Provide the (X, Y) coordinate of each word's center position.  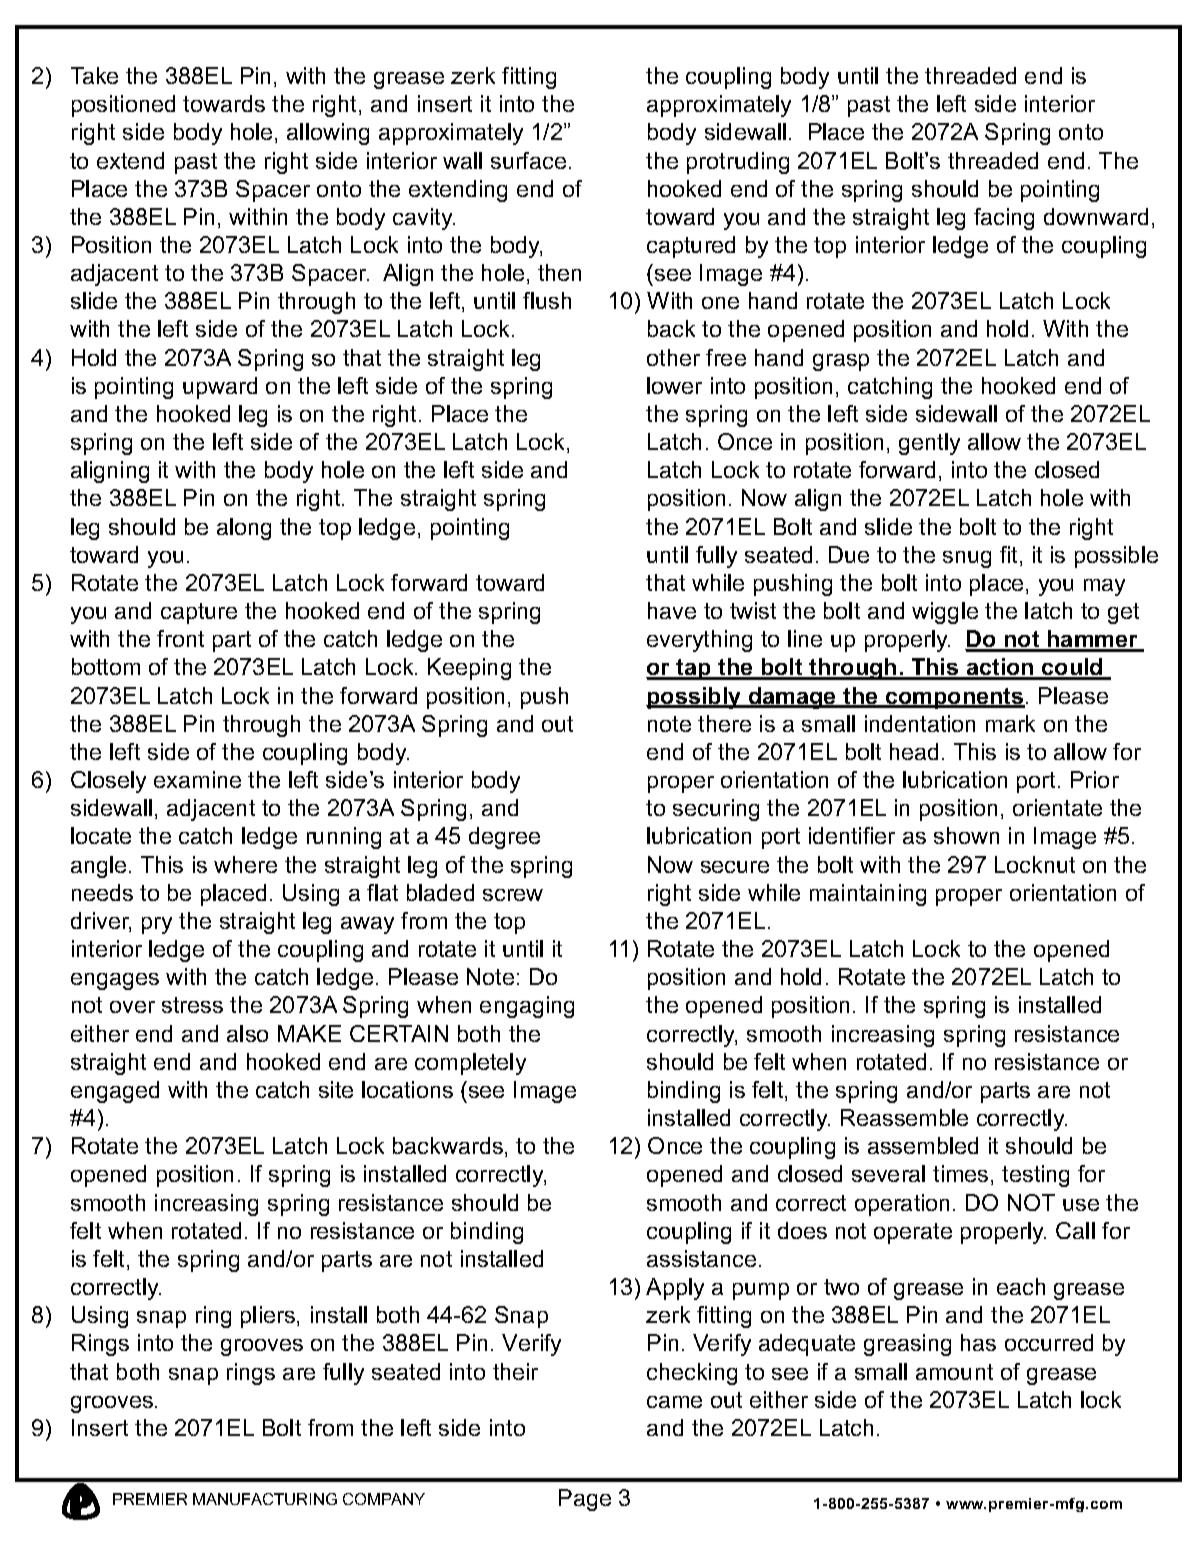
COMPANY (384, 1499)
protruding (738, 163)
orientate (1057, 807)
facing (1004, 219)
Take (94, 75)
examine (197, 779)
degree (504, 838)
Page (585, 1500)
